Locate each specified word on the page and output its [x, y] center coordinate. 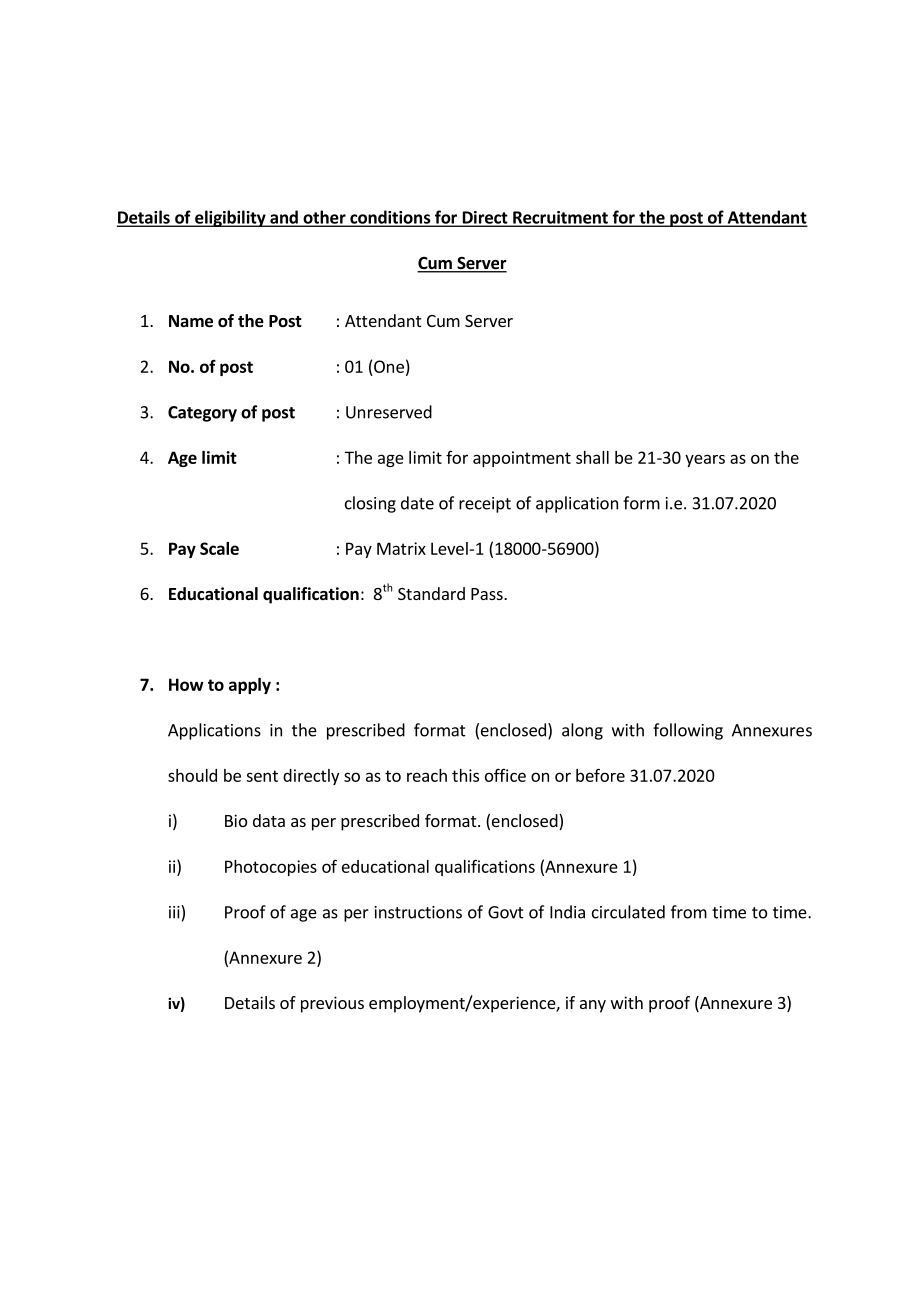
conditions [390, 218]
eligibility [230, 218]
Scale [219, 548]
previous [332, 1004]
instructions [418, 912]
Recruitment [560, 218]
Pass [488, 594]
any [593, 1006]
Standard [431, 593]
